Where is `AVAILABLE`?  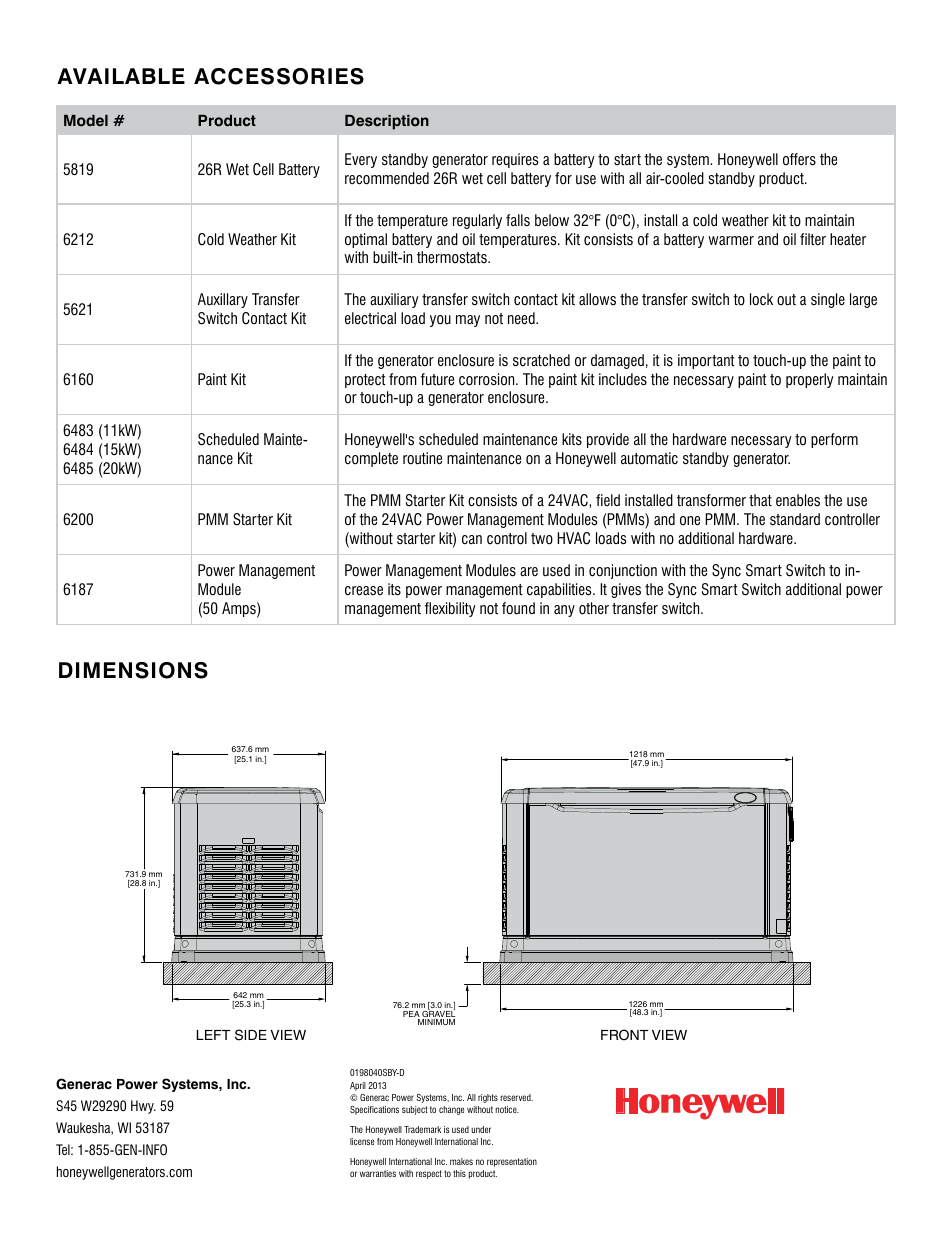
AVAILABLE is located at coordinates (121, 76).
